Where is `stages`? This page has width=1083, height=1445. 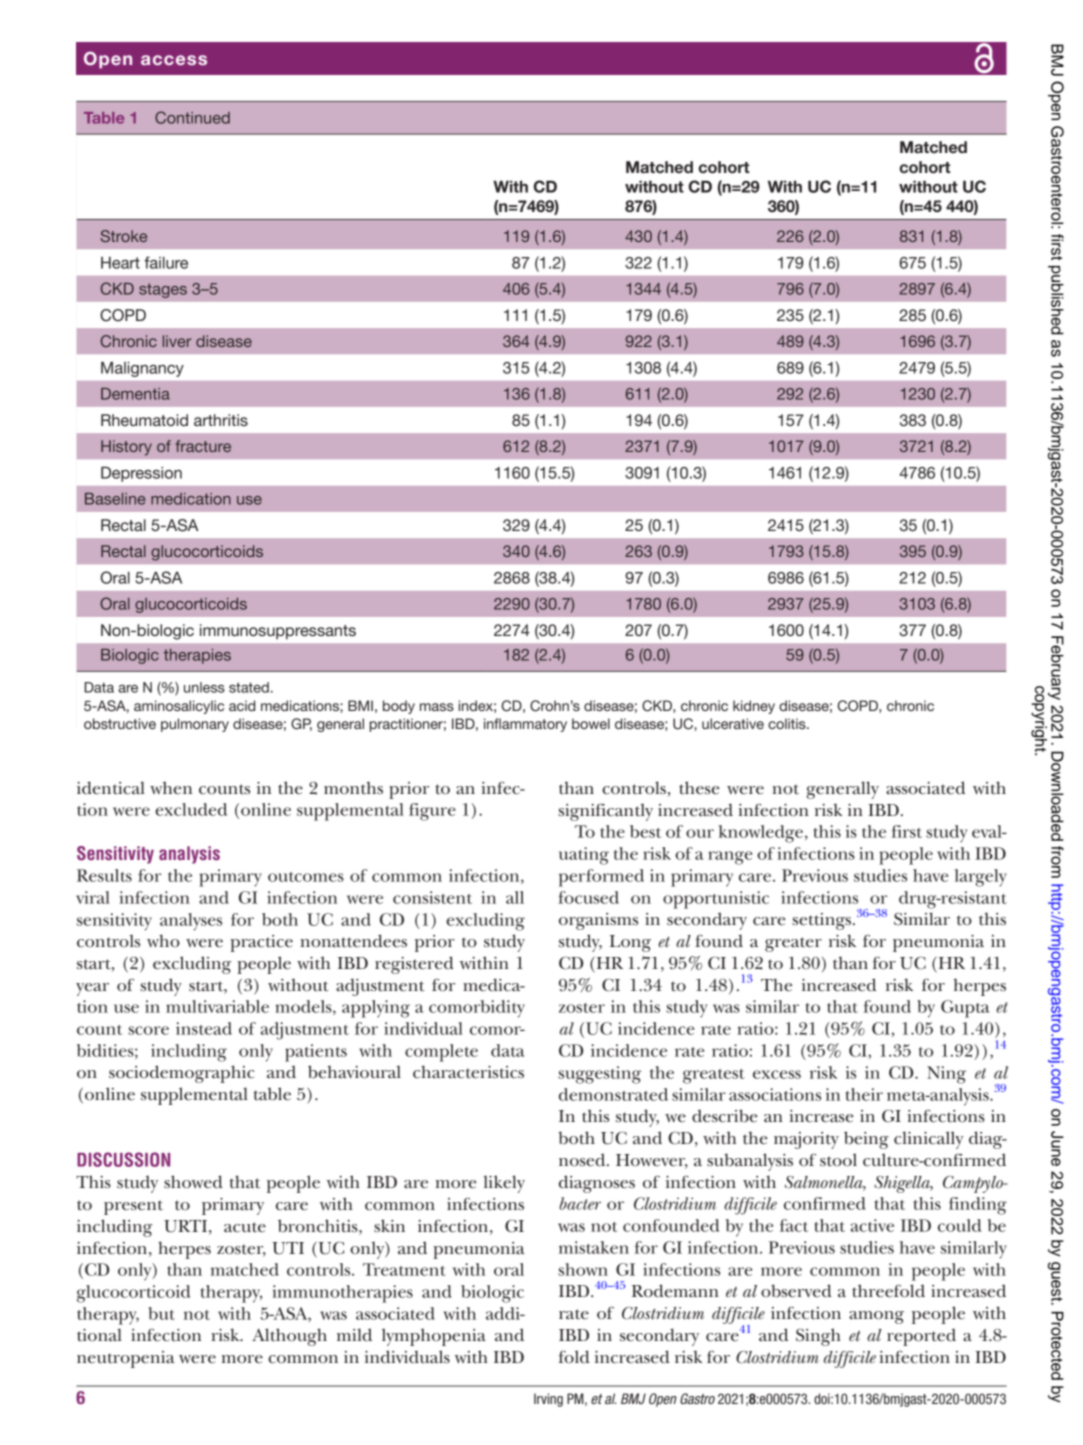 stages is located at coordinates (163, 290).
